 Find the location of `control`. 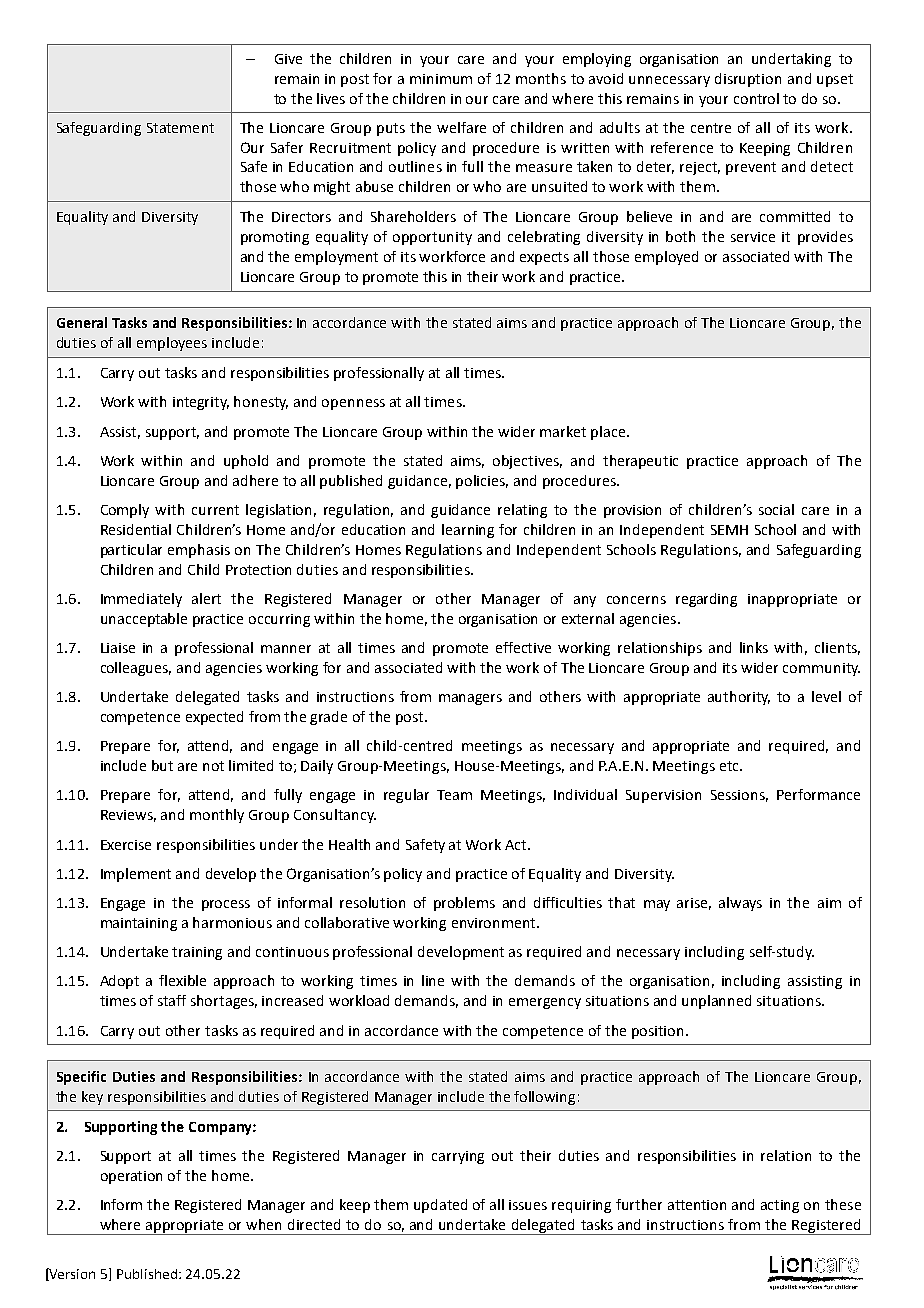

control is located at coordinates (756, 98).
